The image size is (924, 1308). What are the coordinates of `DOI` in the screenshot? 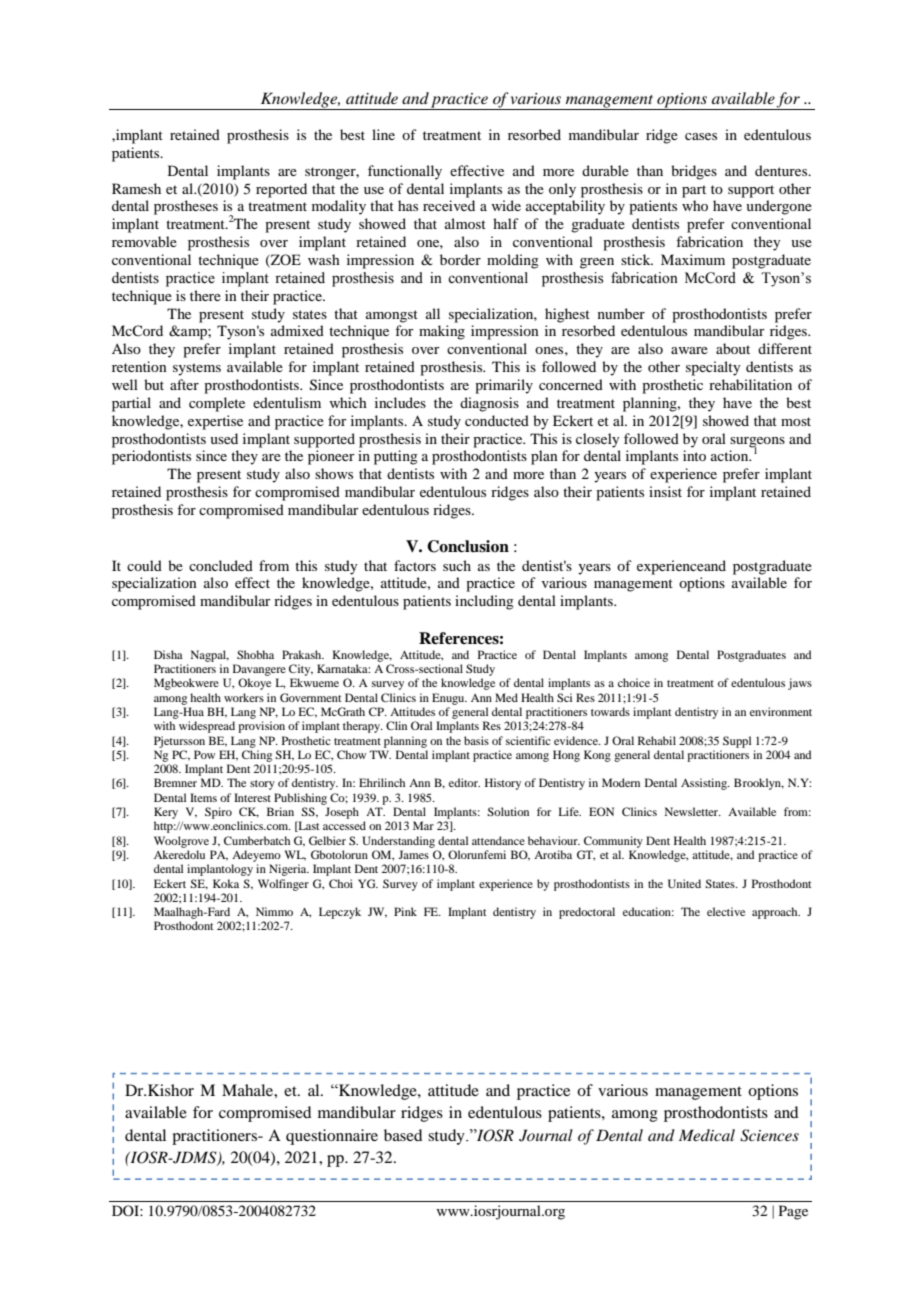 It's located at (126, 1210).
